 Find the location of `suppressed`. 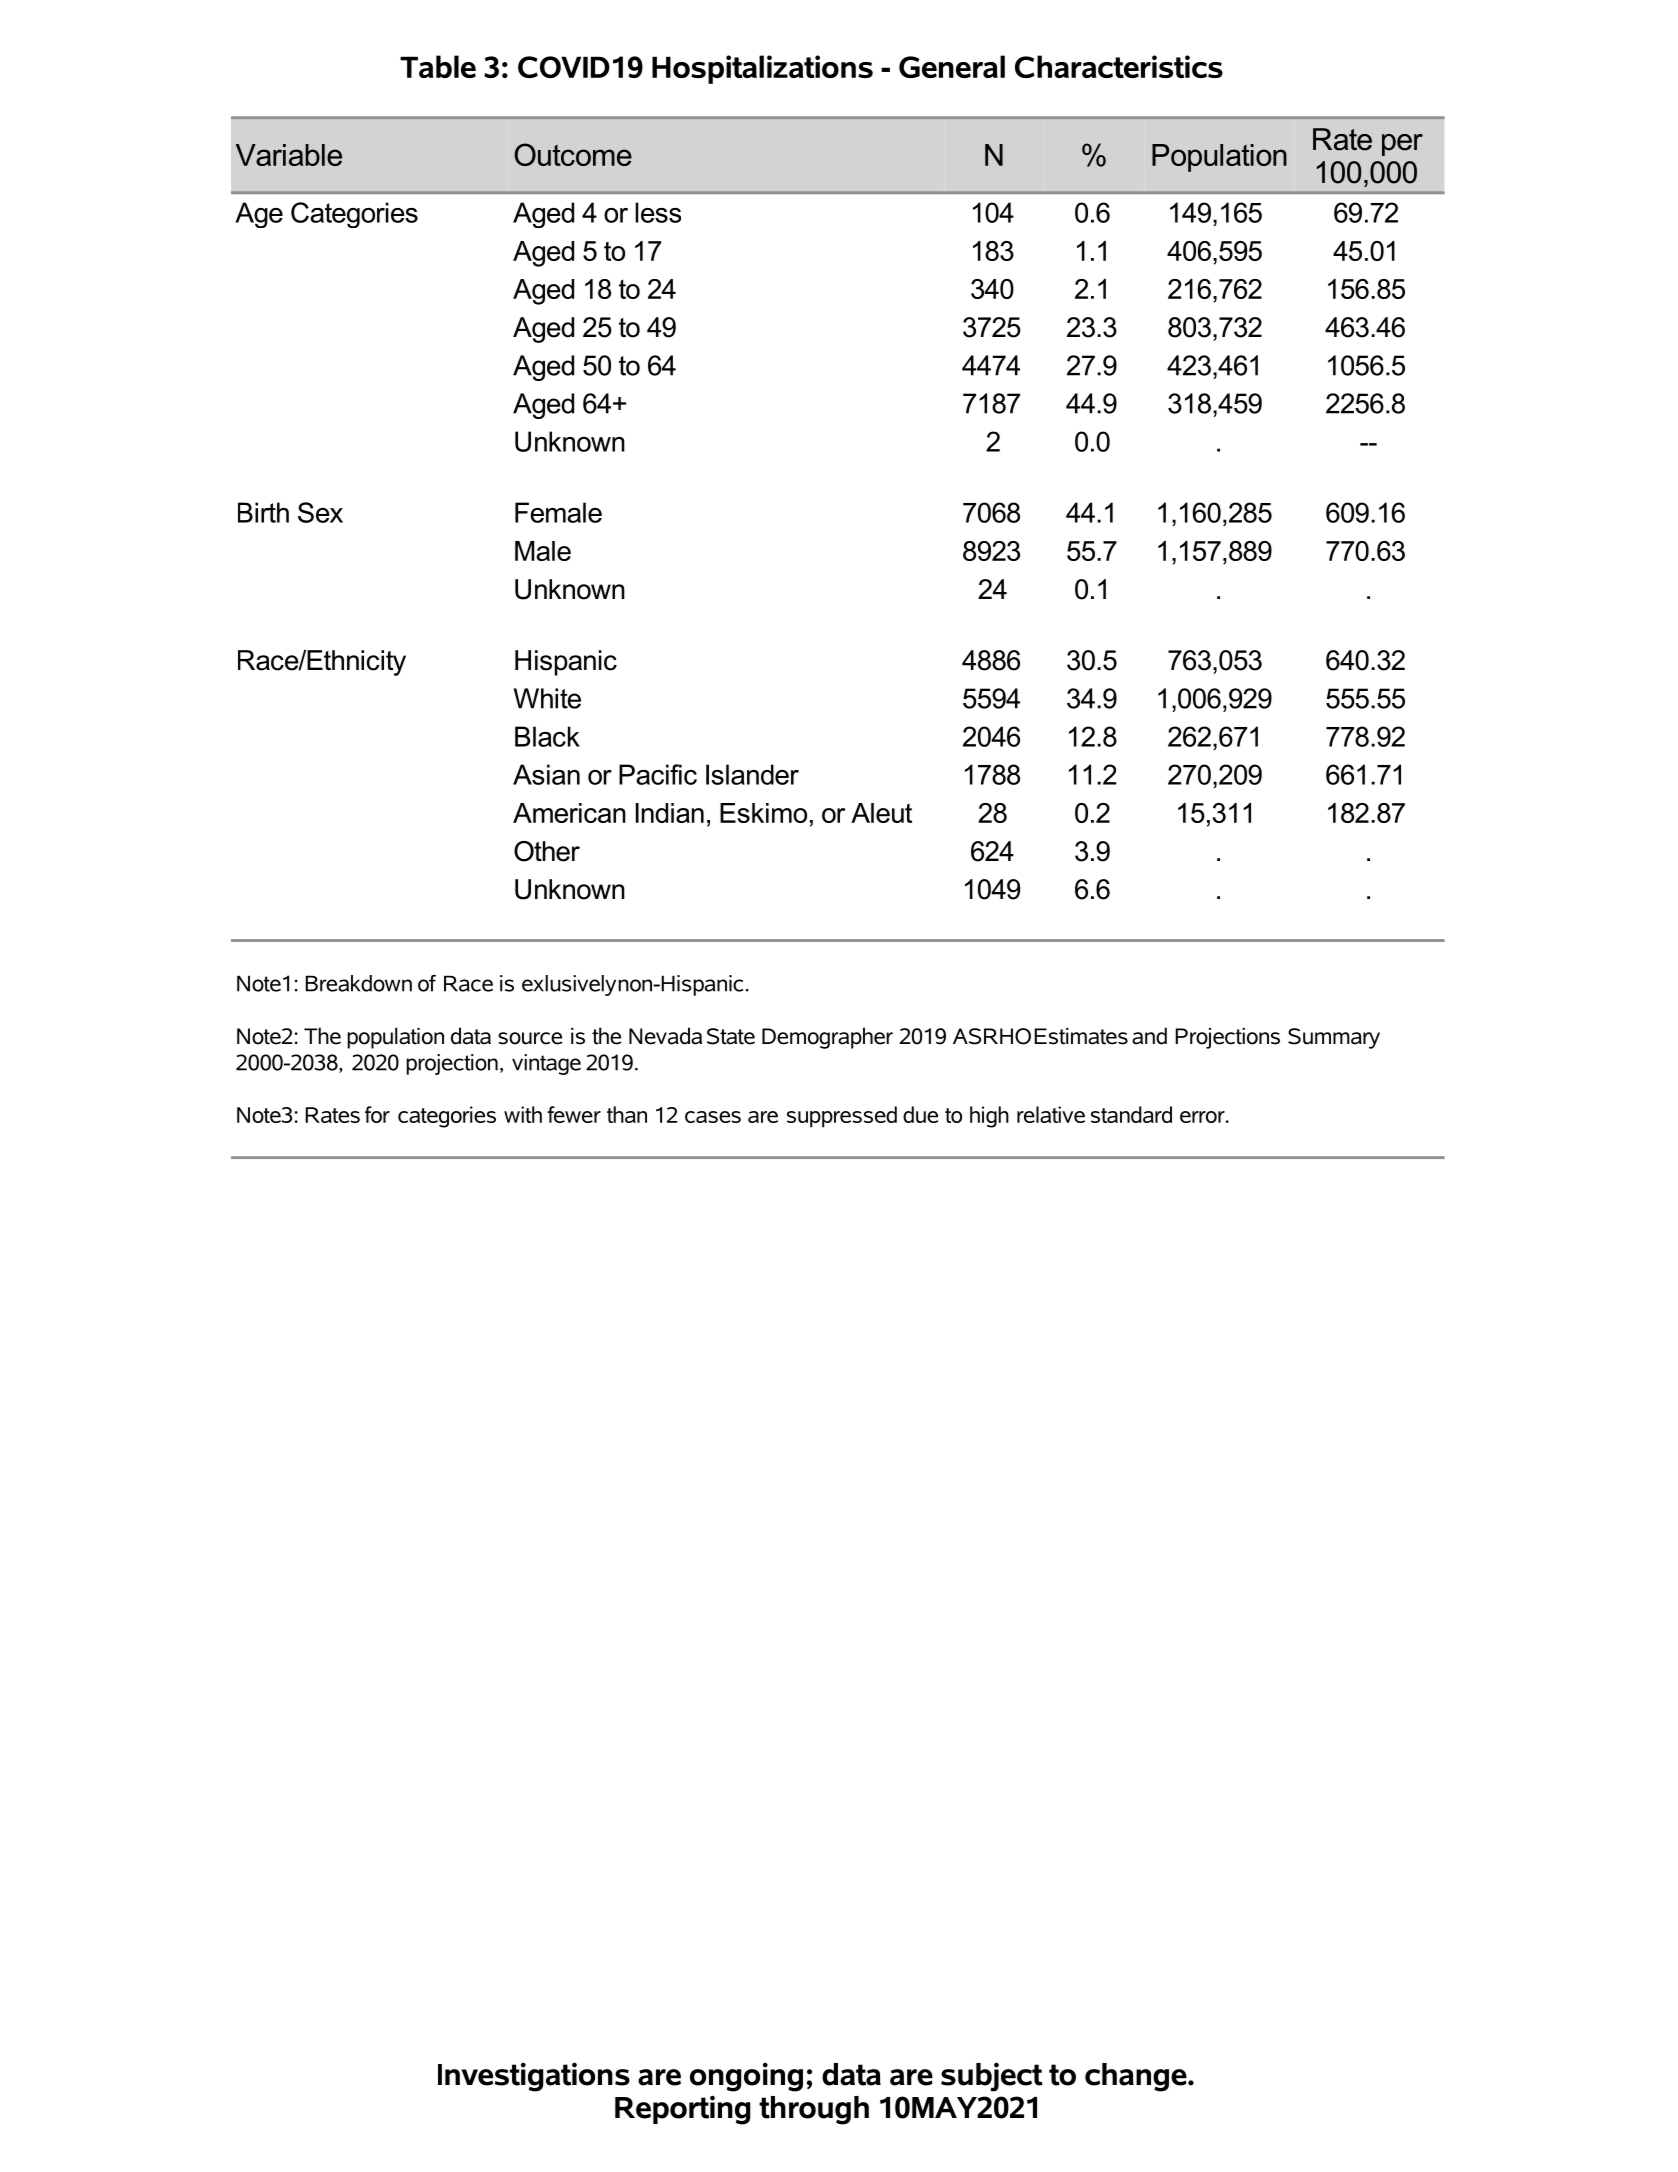

suppressed is located at coordinates (842, 1117).
